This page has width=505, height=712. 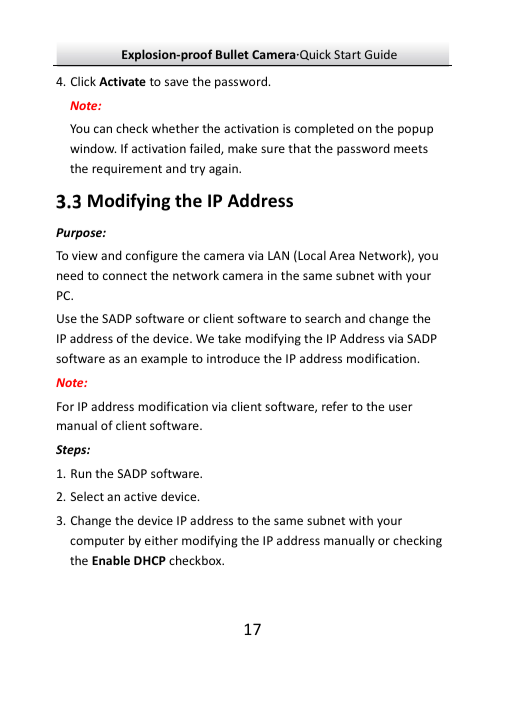 What do you see at coordinates (97, 542) in the page?
I see `computer` at bounding box center [97, 542].
